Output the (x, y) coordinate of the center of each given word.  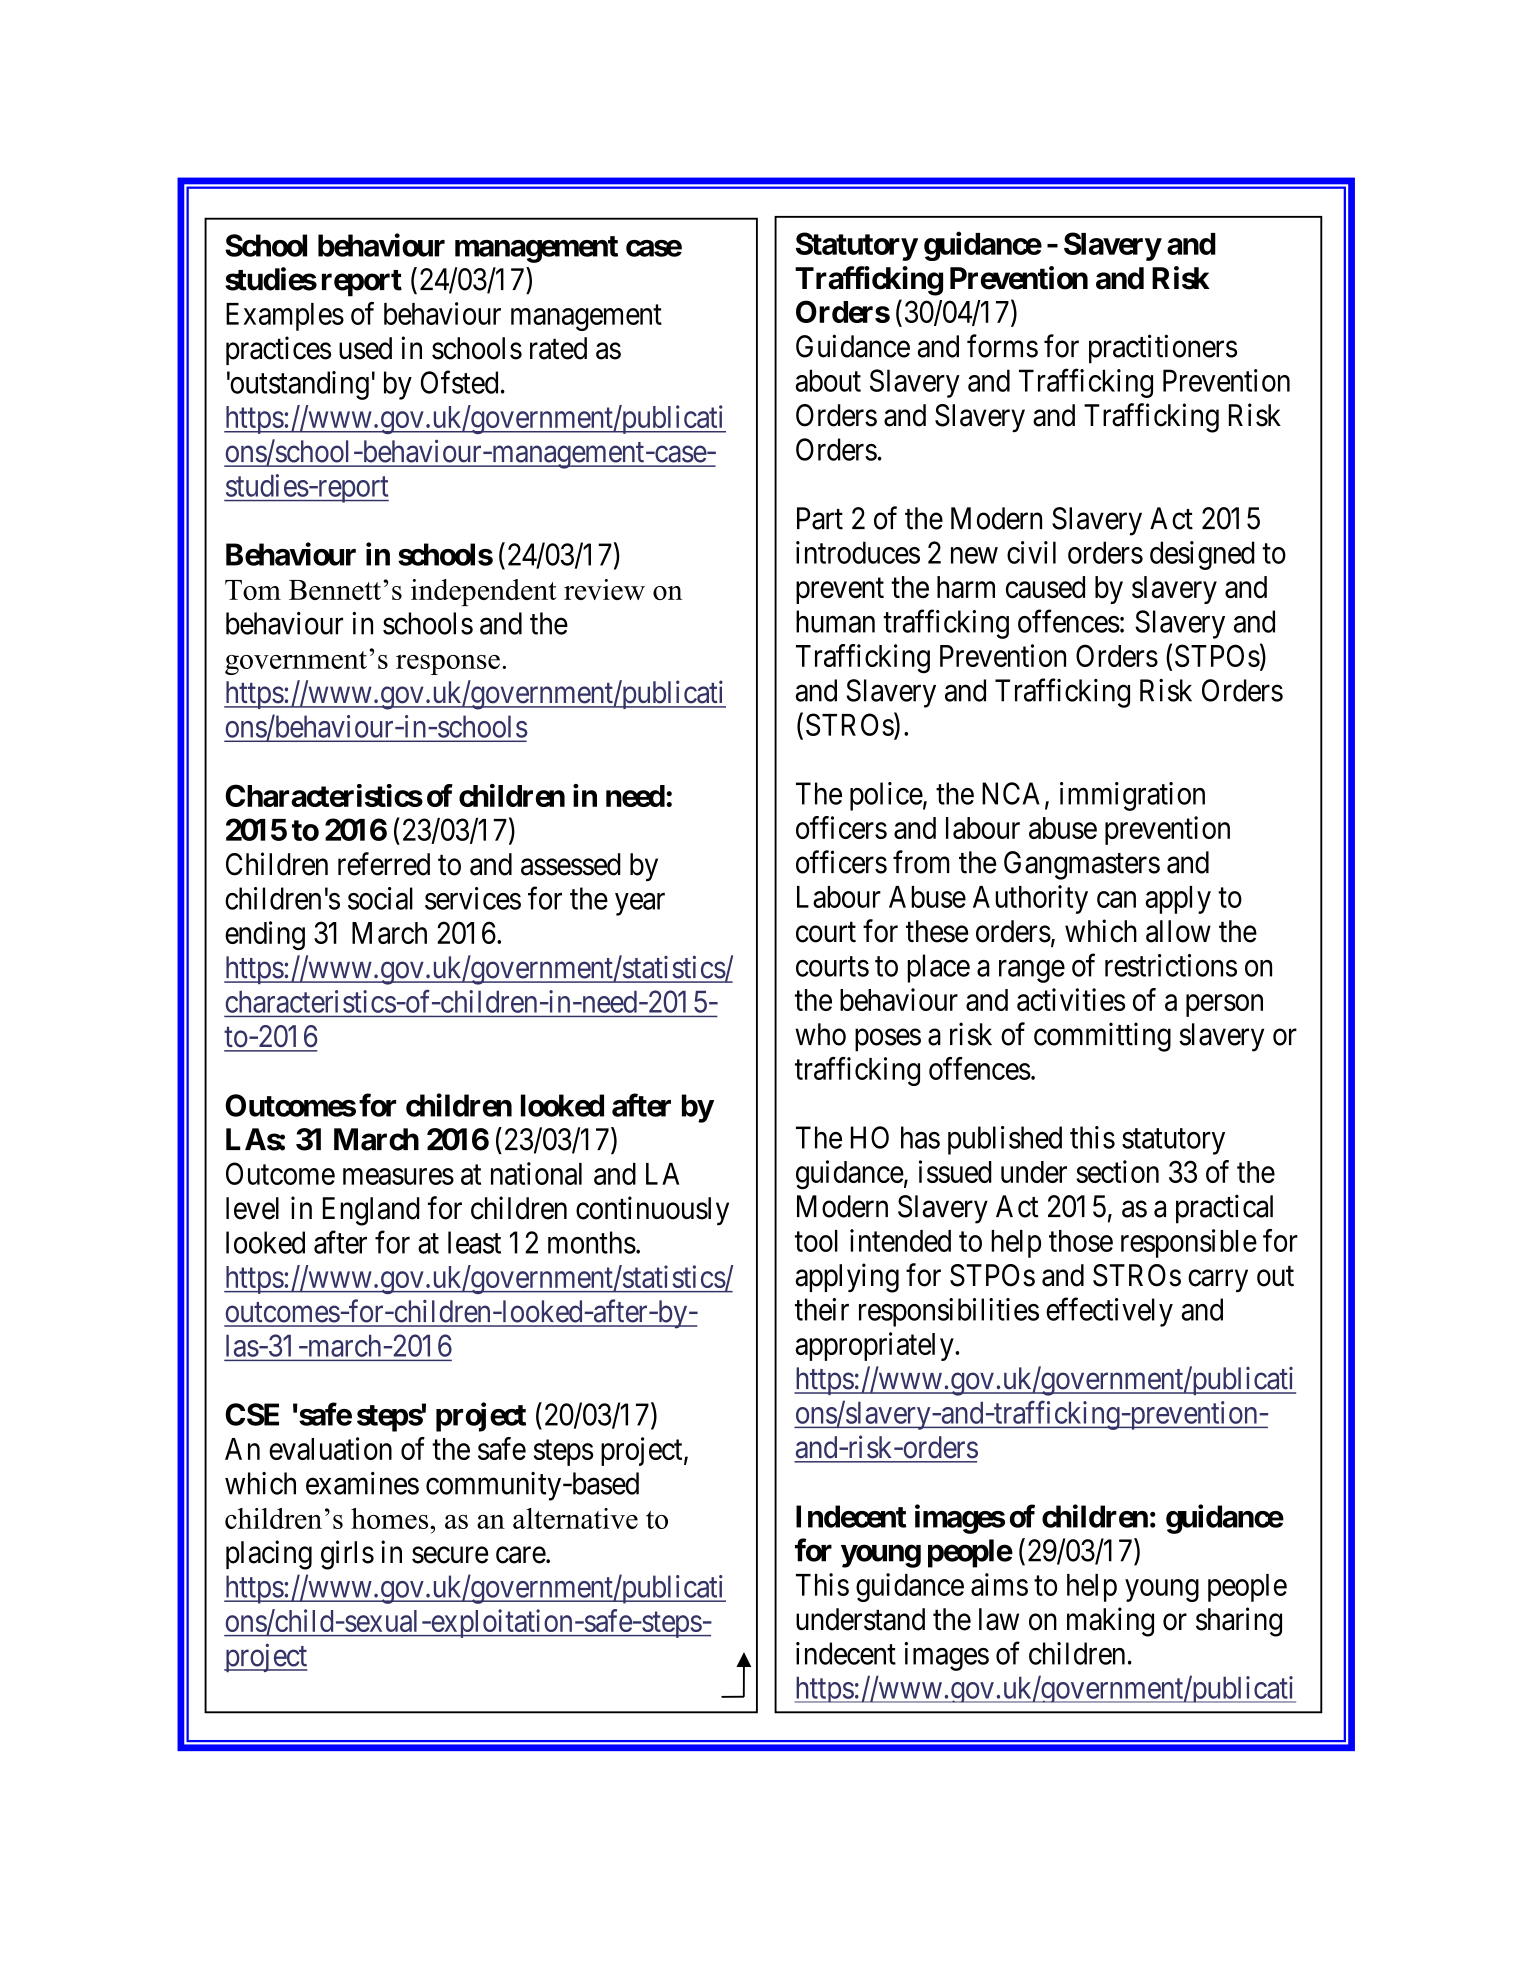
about (828, 380)
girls (347, 1555)
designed (1202, 555)
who (820, 1034)
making (1110, 1622)
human (835, 621)
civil (1031, 552)
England (371, 1211)
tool (816, 1241)
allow (1178, 931)
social (380, 898)
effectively (1109, 1312)
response (448, 665)
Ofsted (459, 382)
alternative (575, 1518)
